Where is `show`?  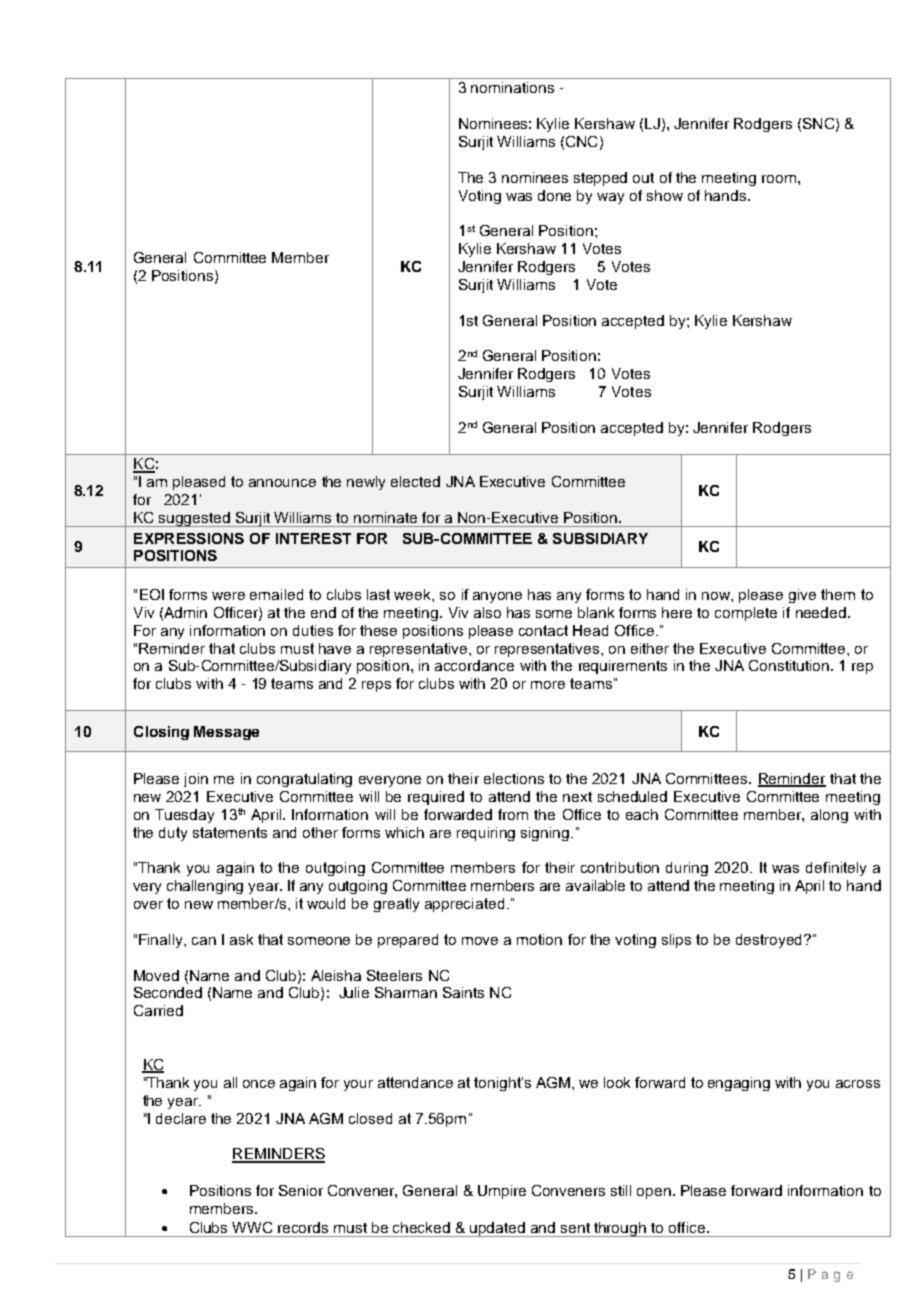 show is located at coordinates (665, 195).
